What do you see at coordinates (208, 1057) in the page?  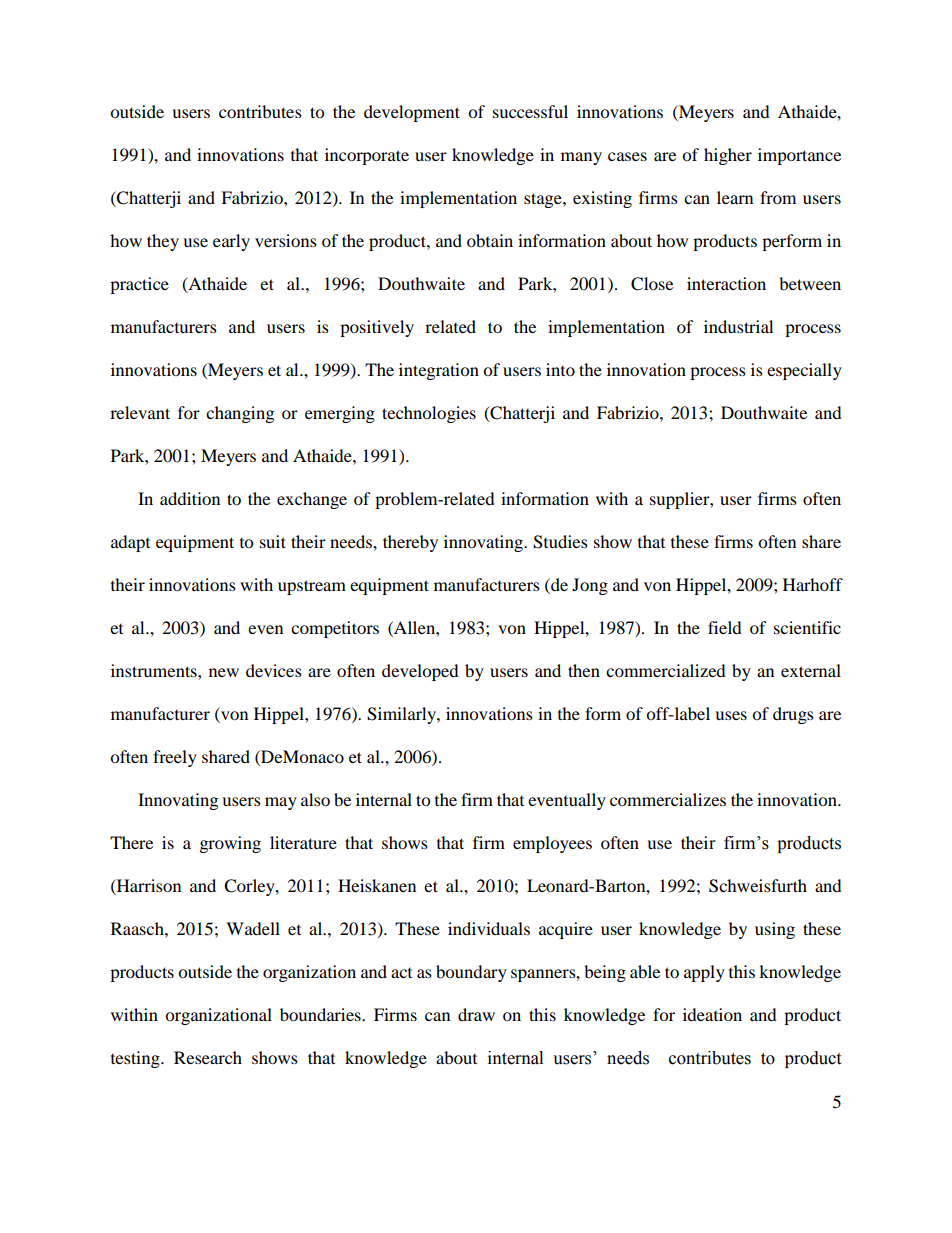 I see `Research` at bounding box center [208, 1057].
